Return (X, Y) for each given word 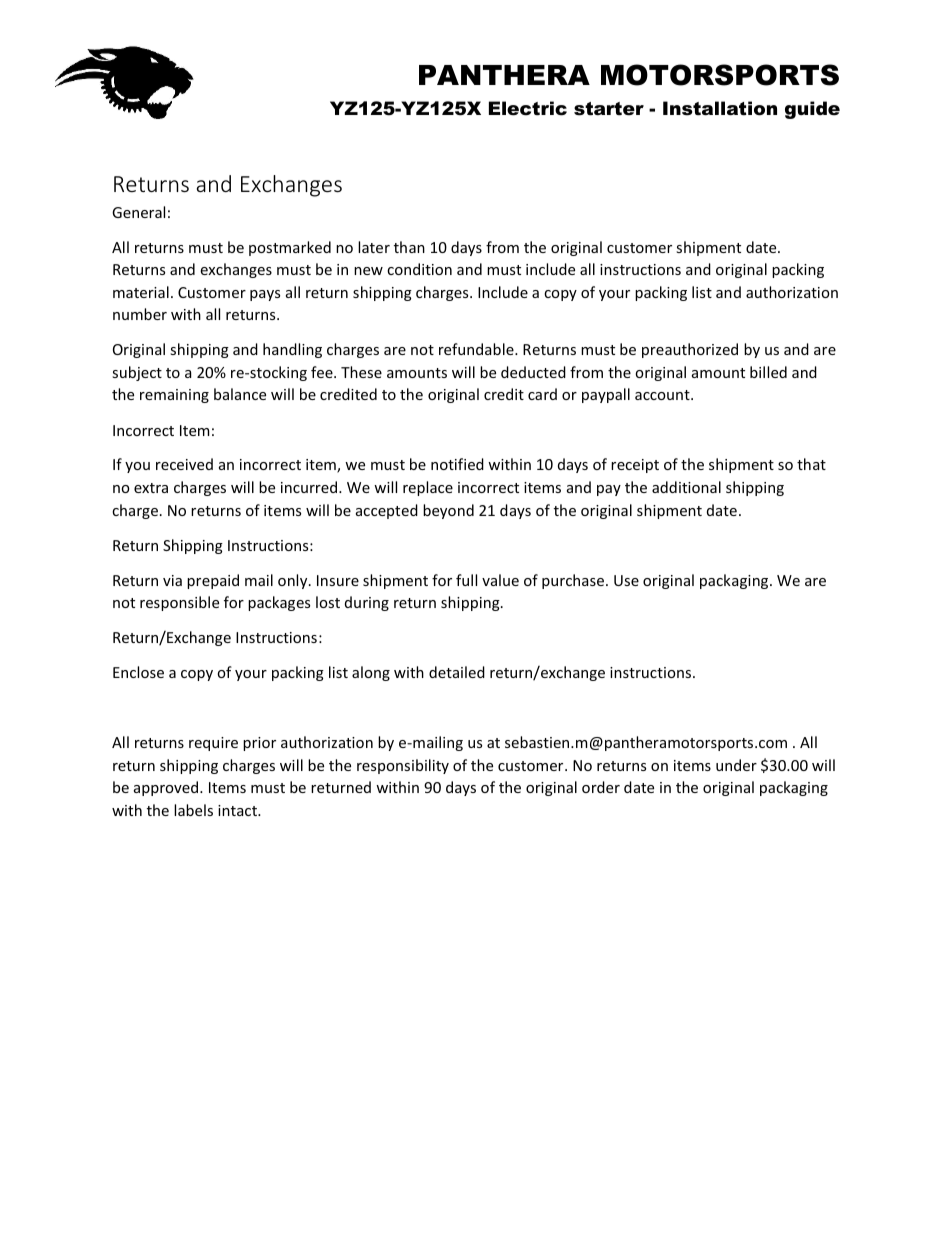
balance (240, 394)
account (663, 395)
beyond (448, 511)
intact (239, 810)
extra (151, 488)
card (542, 394)
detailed (457, 672)
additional (686, 487)
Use (626, 580)
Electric (528, 108)
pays (265, 295)
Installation (720, 108)
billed (768, 372)
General (138, 212)
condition (419, 269)
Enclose (138, 672)
